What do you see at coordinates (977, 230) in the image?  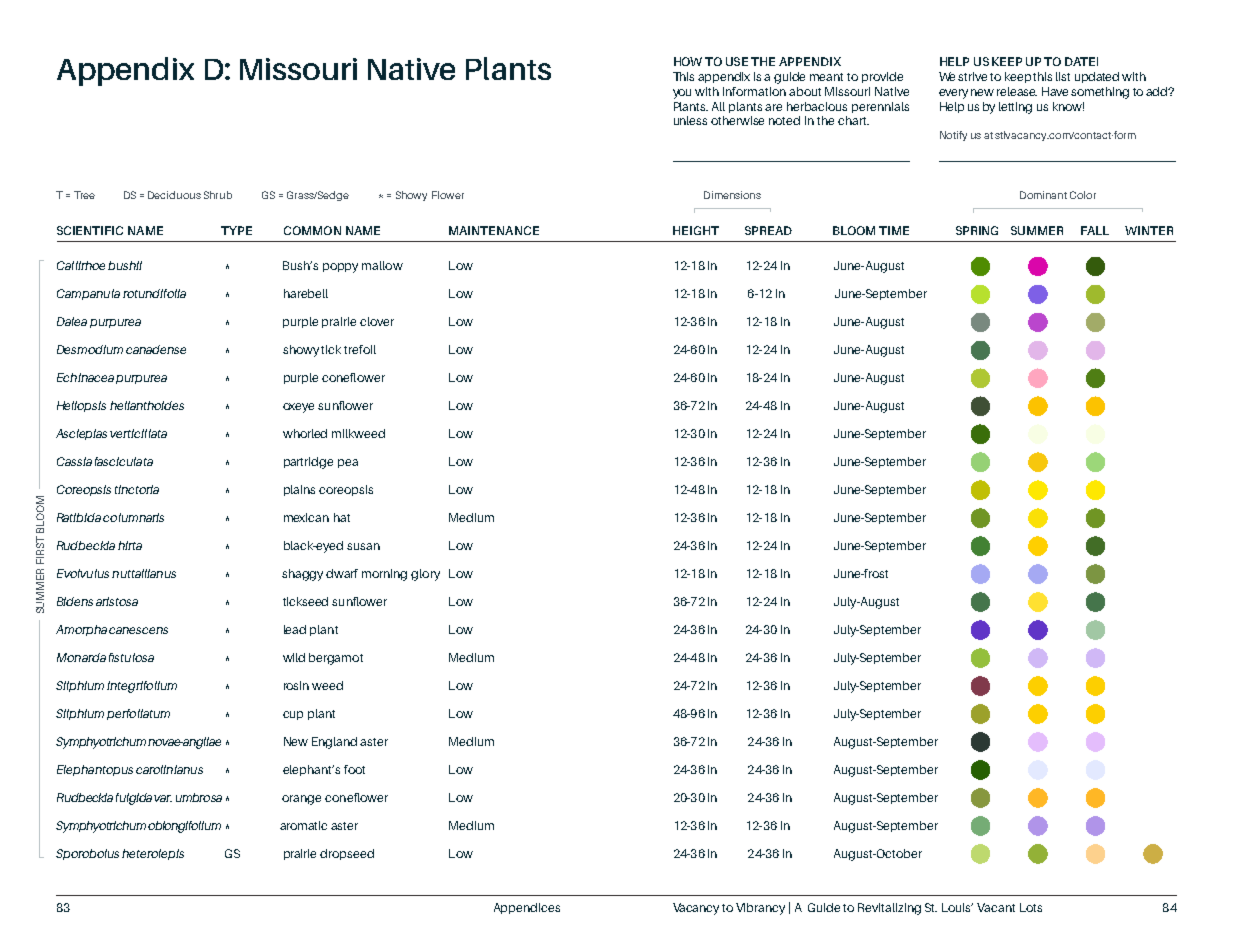 I see `SPRING` at bounding box center [977, 230].
